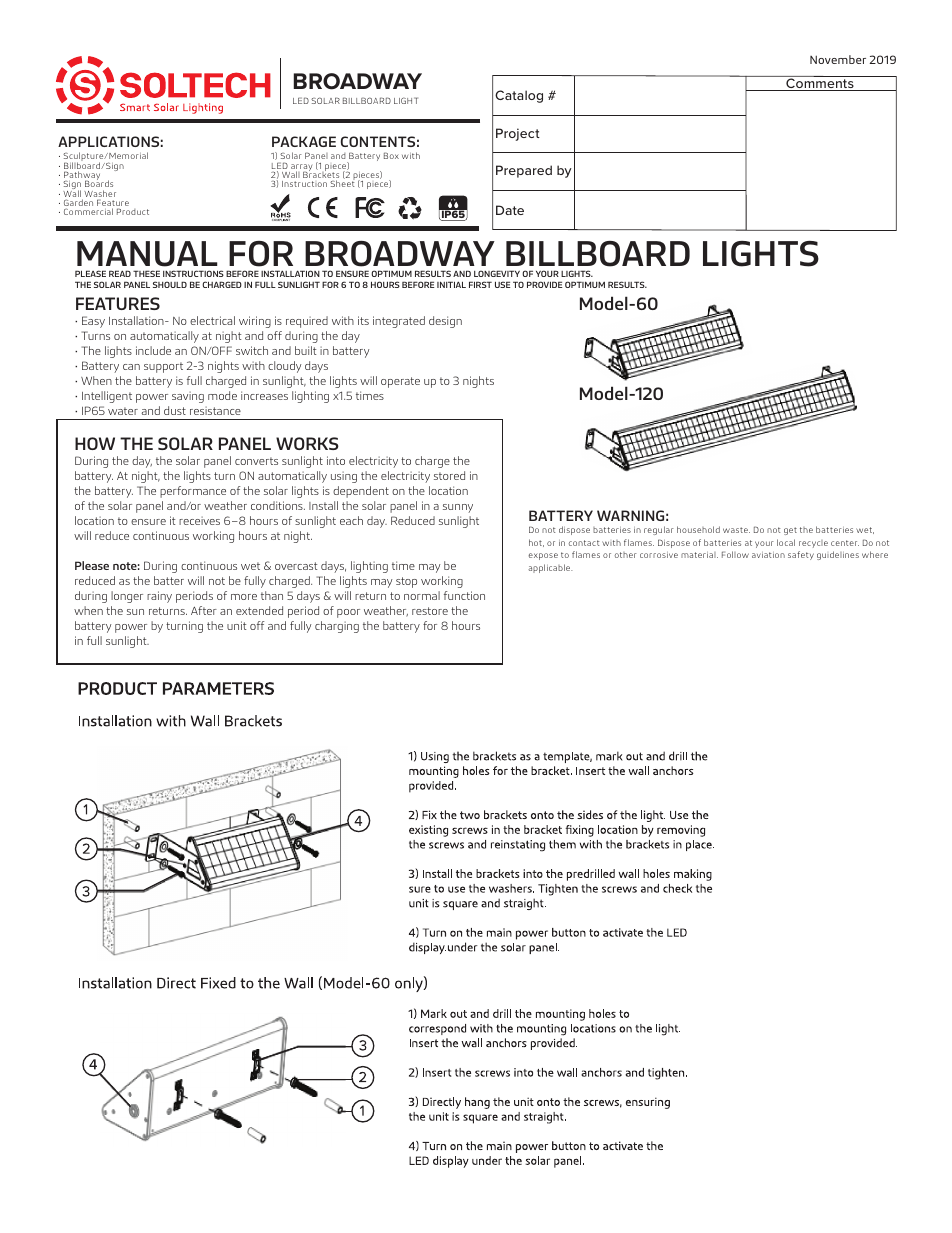 This screenshot has height=1233, width=952. I want to click on dust, so click(175, 410).
